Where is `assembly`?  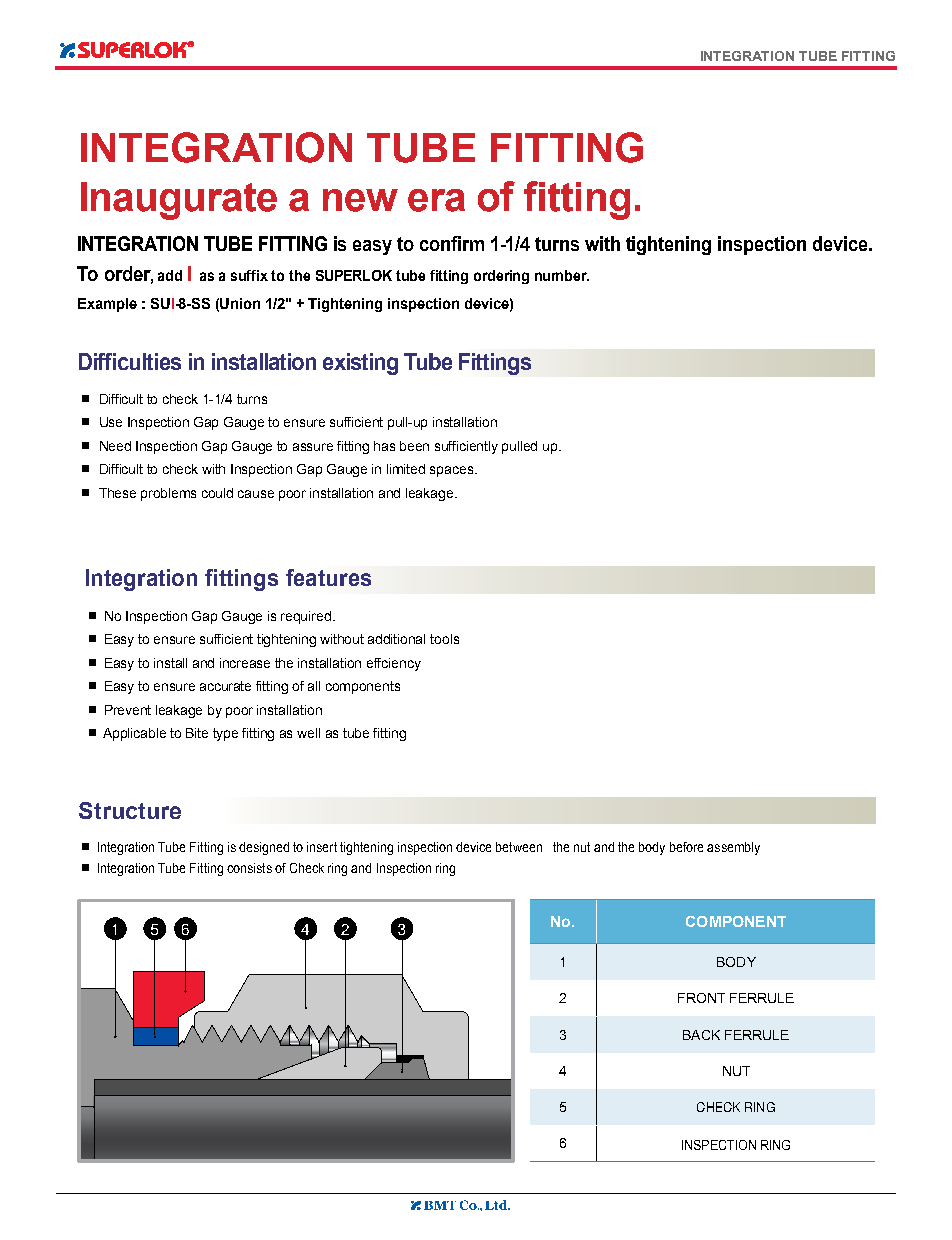 assembly is located at coordinates (733, 848).
